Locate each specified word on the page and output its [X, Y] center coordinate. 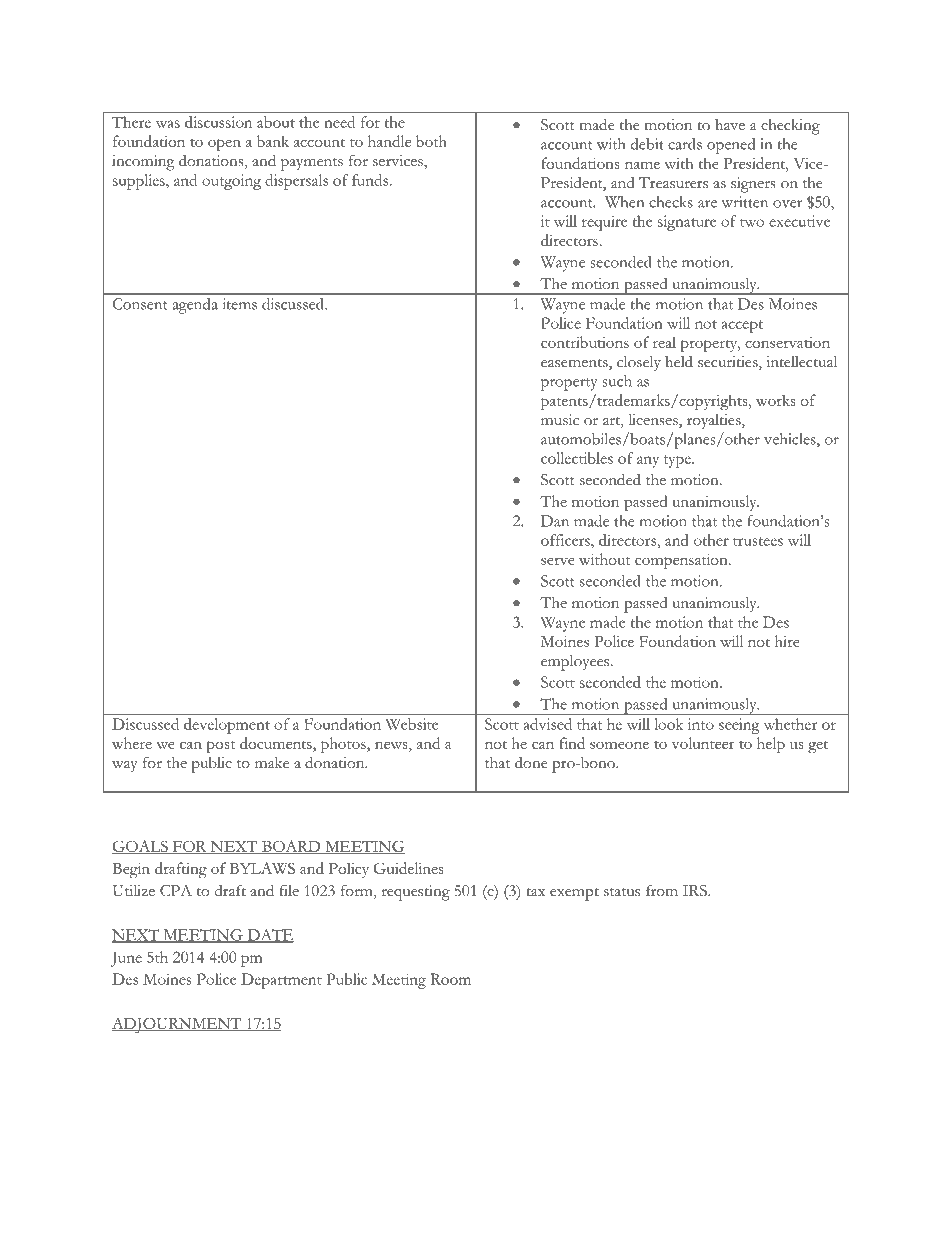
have [730, 124]
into [701, 724]
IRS [696, 891]
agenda [195, 306]
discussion [218, 122]
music [560, 420]
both [431, 141]
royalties [715, 421]
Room [451, 979]
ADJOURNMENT [177, 1025]
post [221, 746]
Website [412, 724]
